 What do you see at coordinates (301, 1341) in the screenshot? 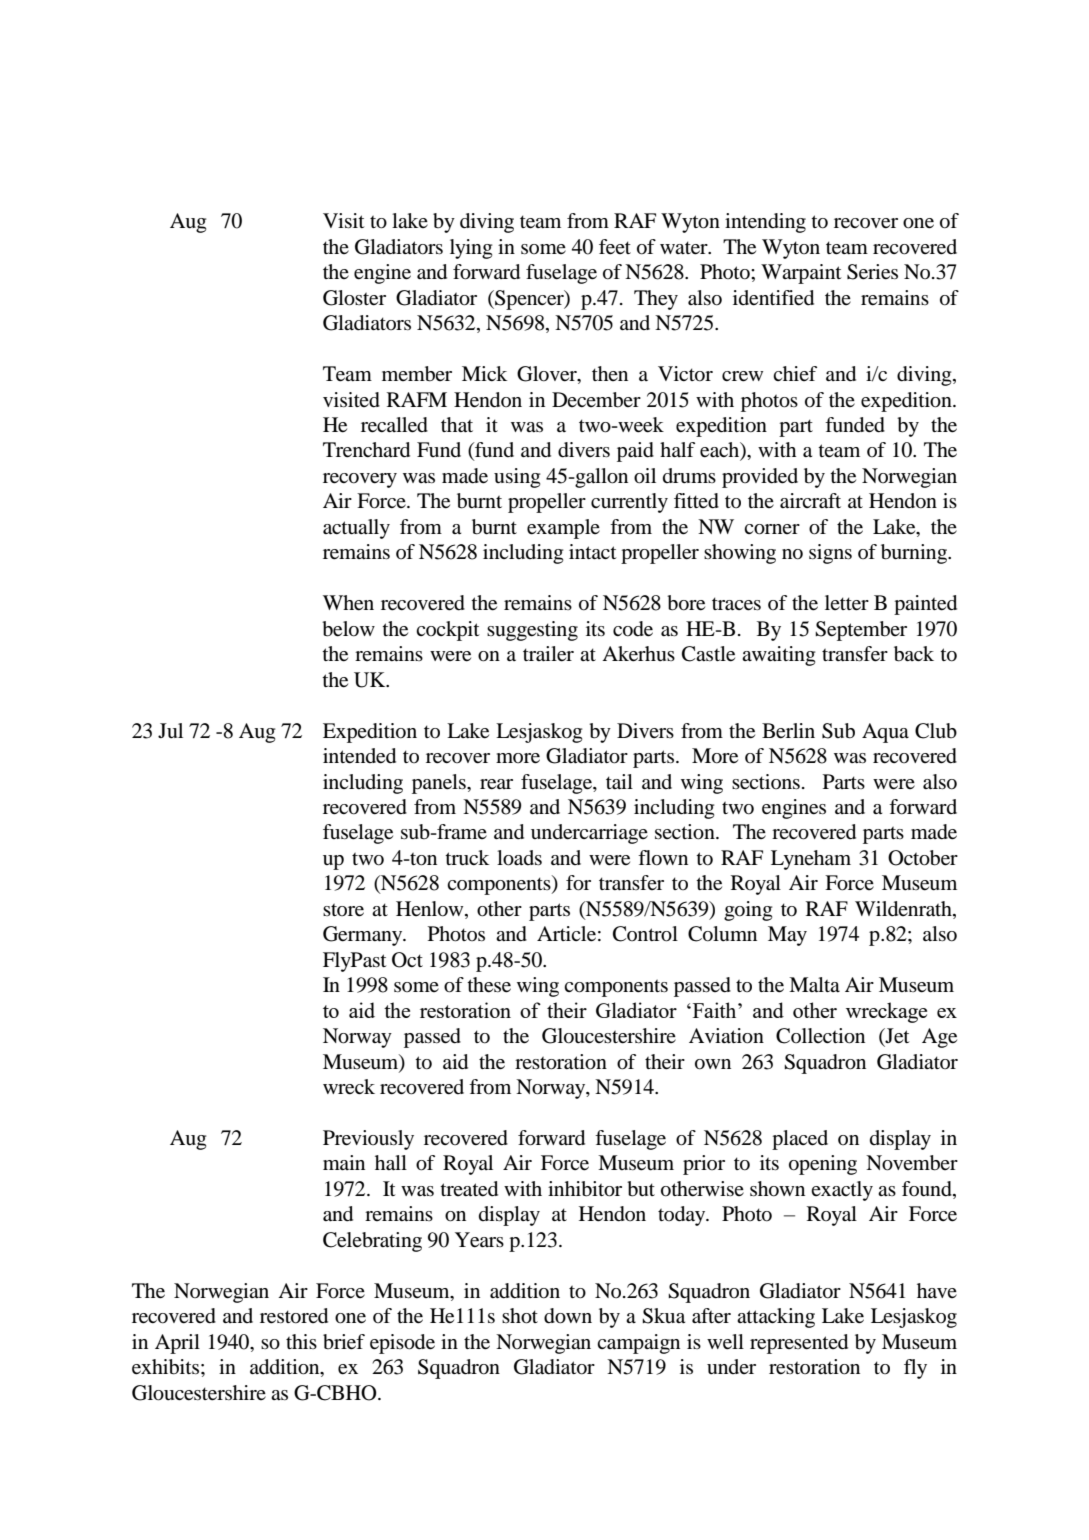
I see `this` at bounding box center [301, 1341].
